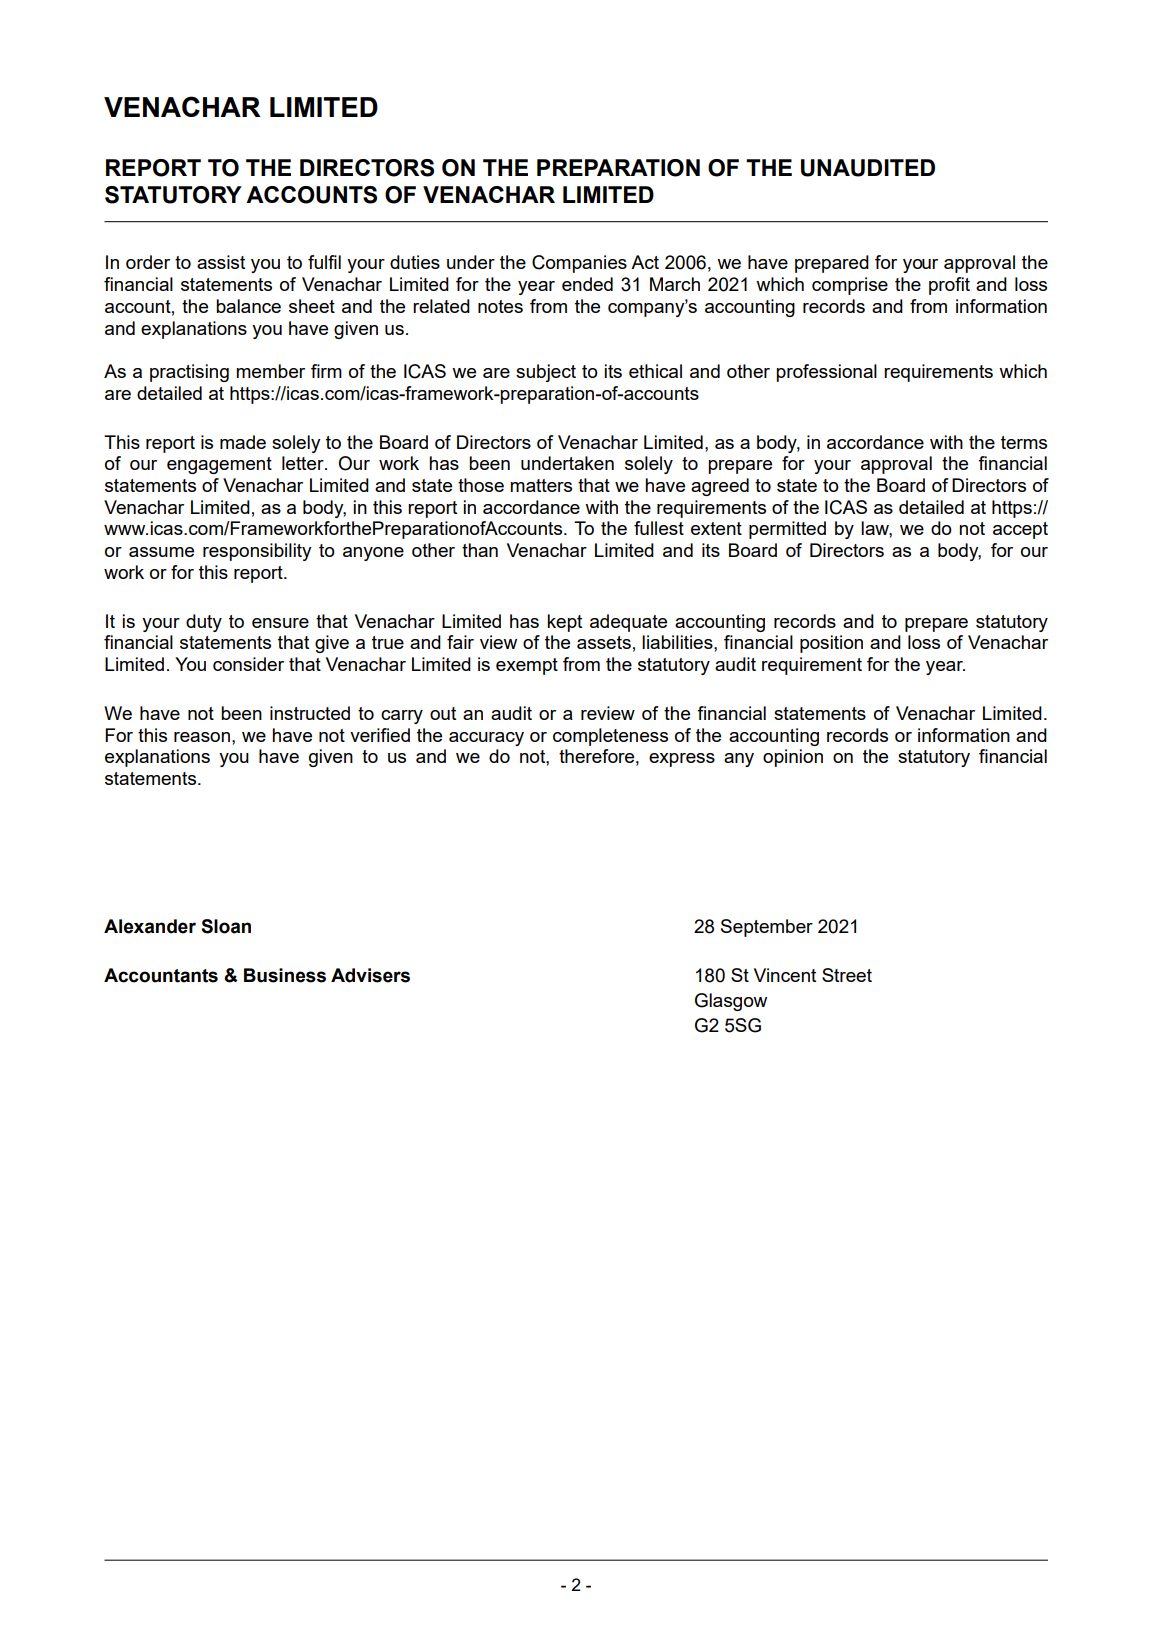 This screenshot has width=1157, height=1631. What do you see at coordinates (257, 552) in the screenshot?
I see `responsibility` at bounding box center [257, 552].
